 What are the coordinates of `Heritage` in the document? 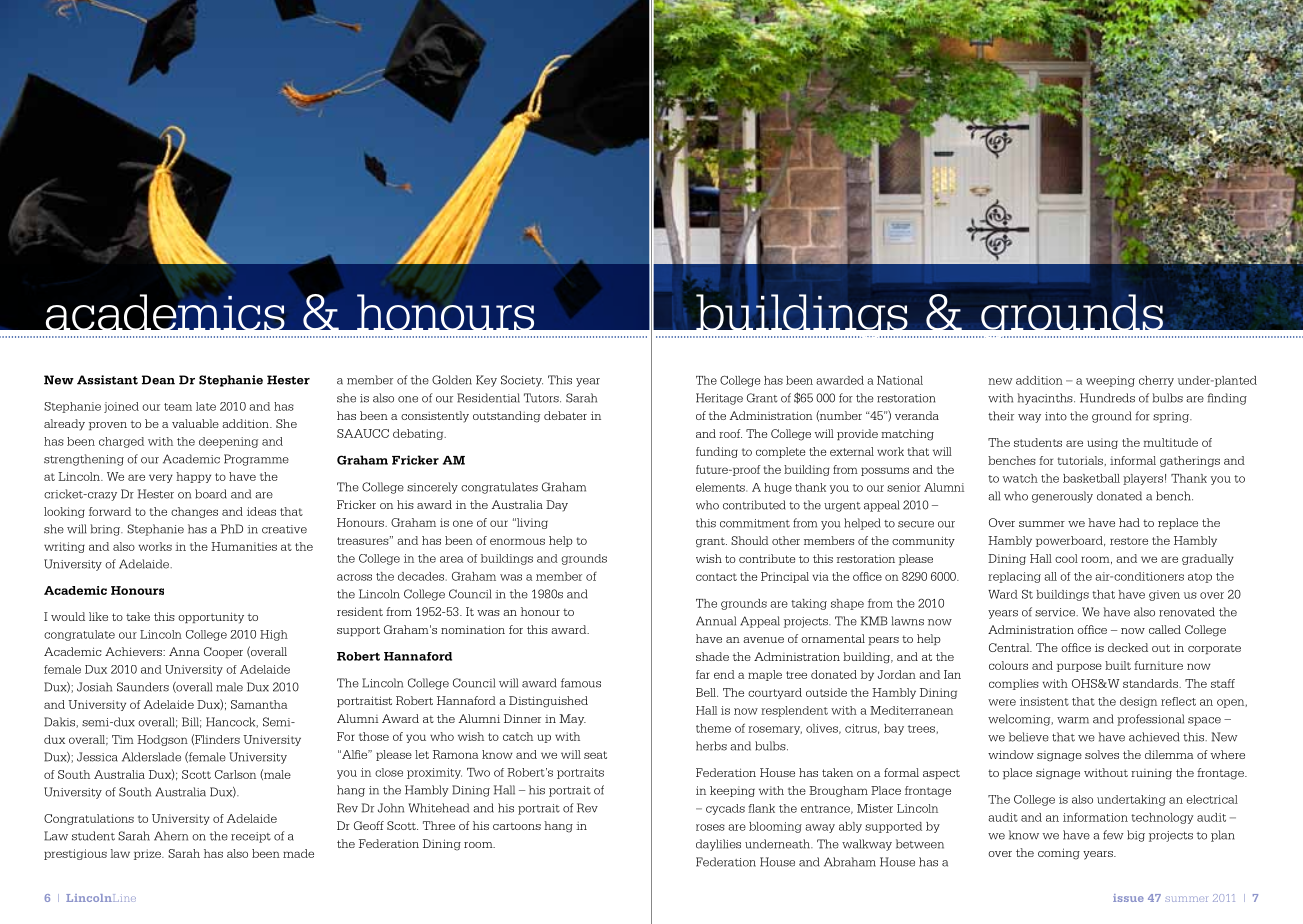 It's located at (719, 399).
